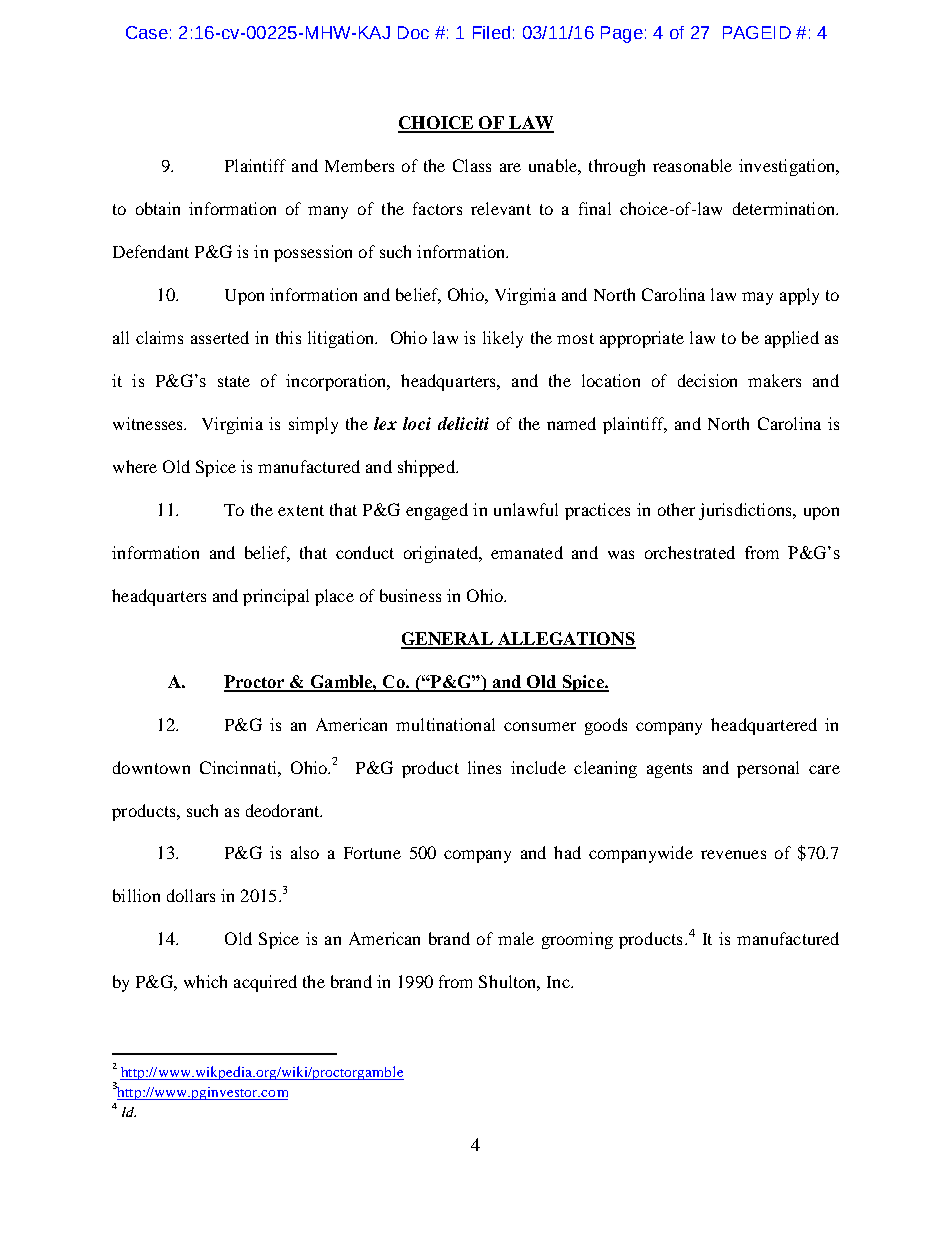  What do you see at coordinates (746, 511) in the document?
I see `jurisdictions` at bounding box center [746, 511].
